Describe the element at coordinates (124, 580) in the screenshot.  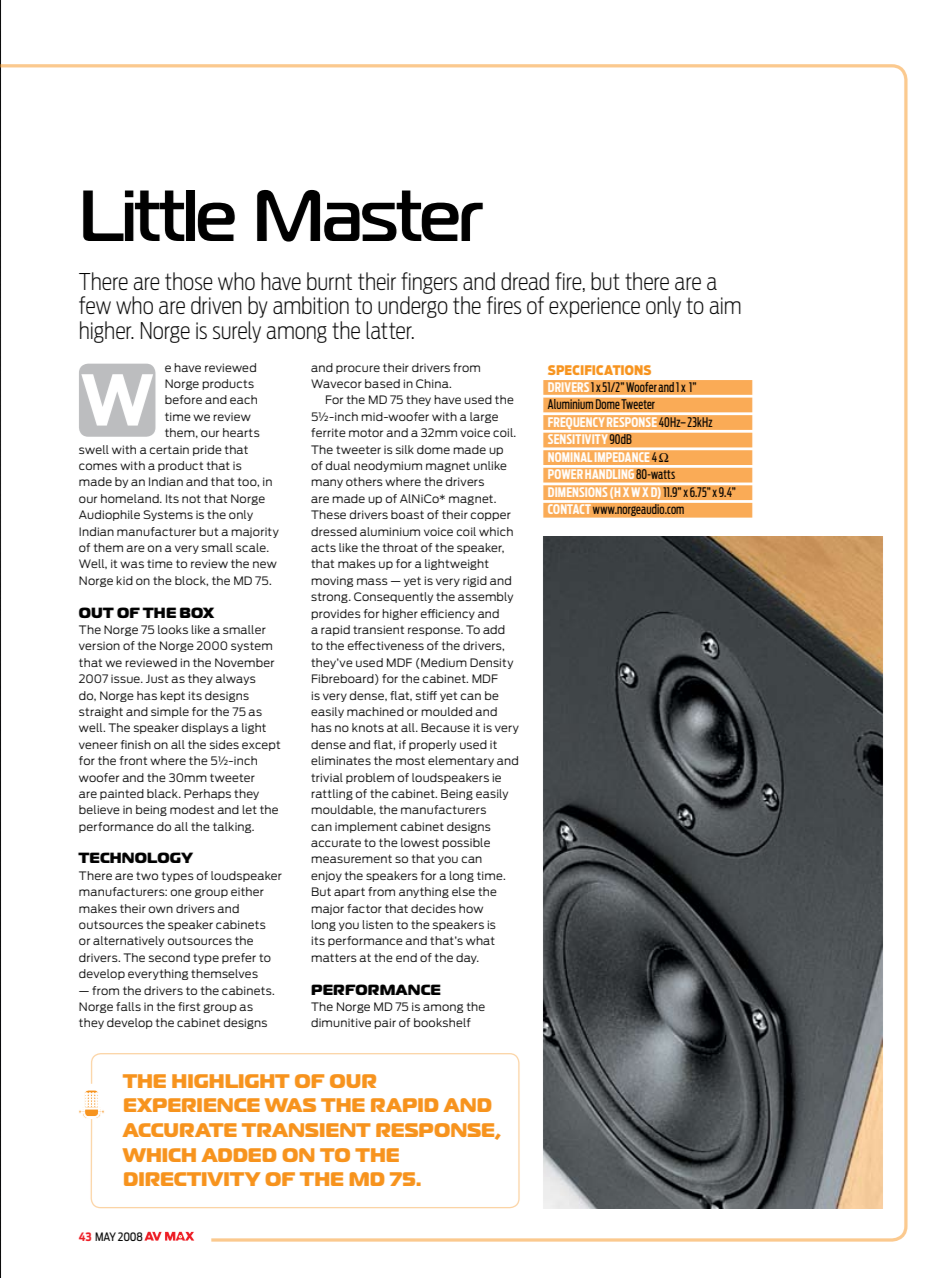
I see `kid` at that location.
